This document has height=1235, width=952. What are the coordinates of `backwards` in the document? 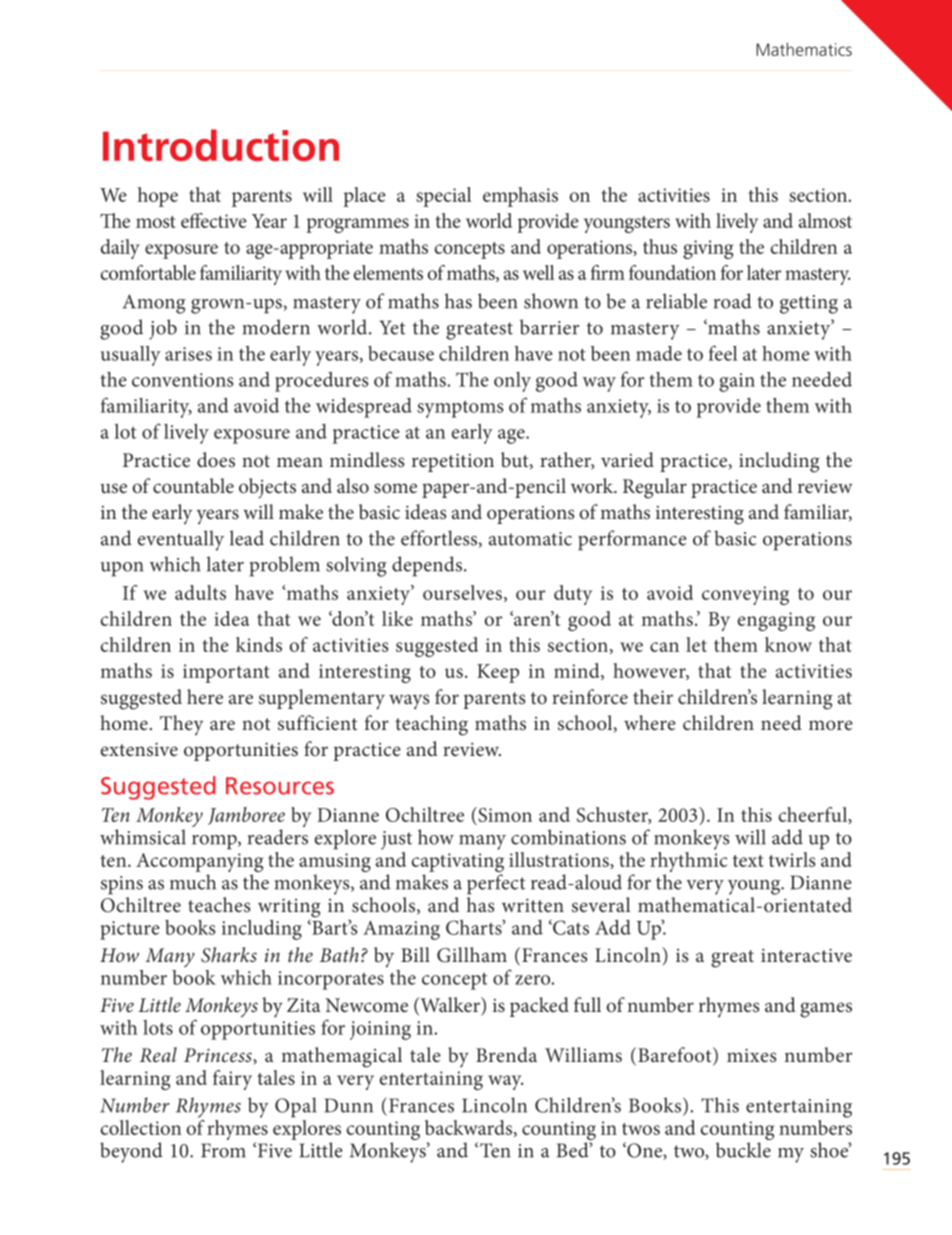 It's located at (470, 1128).
